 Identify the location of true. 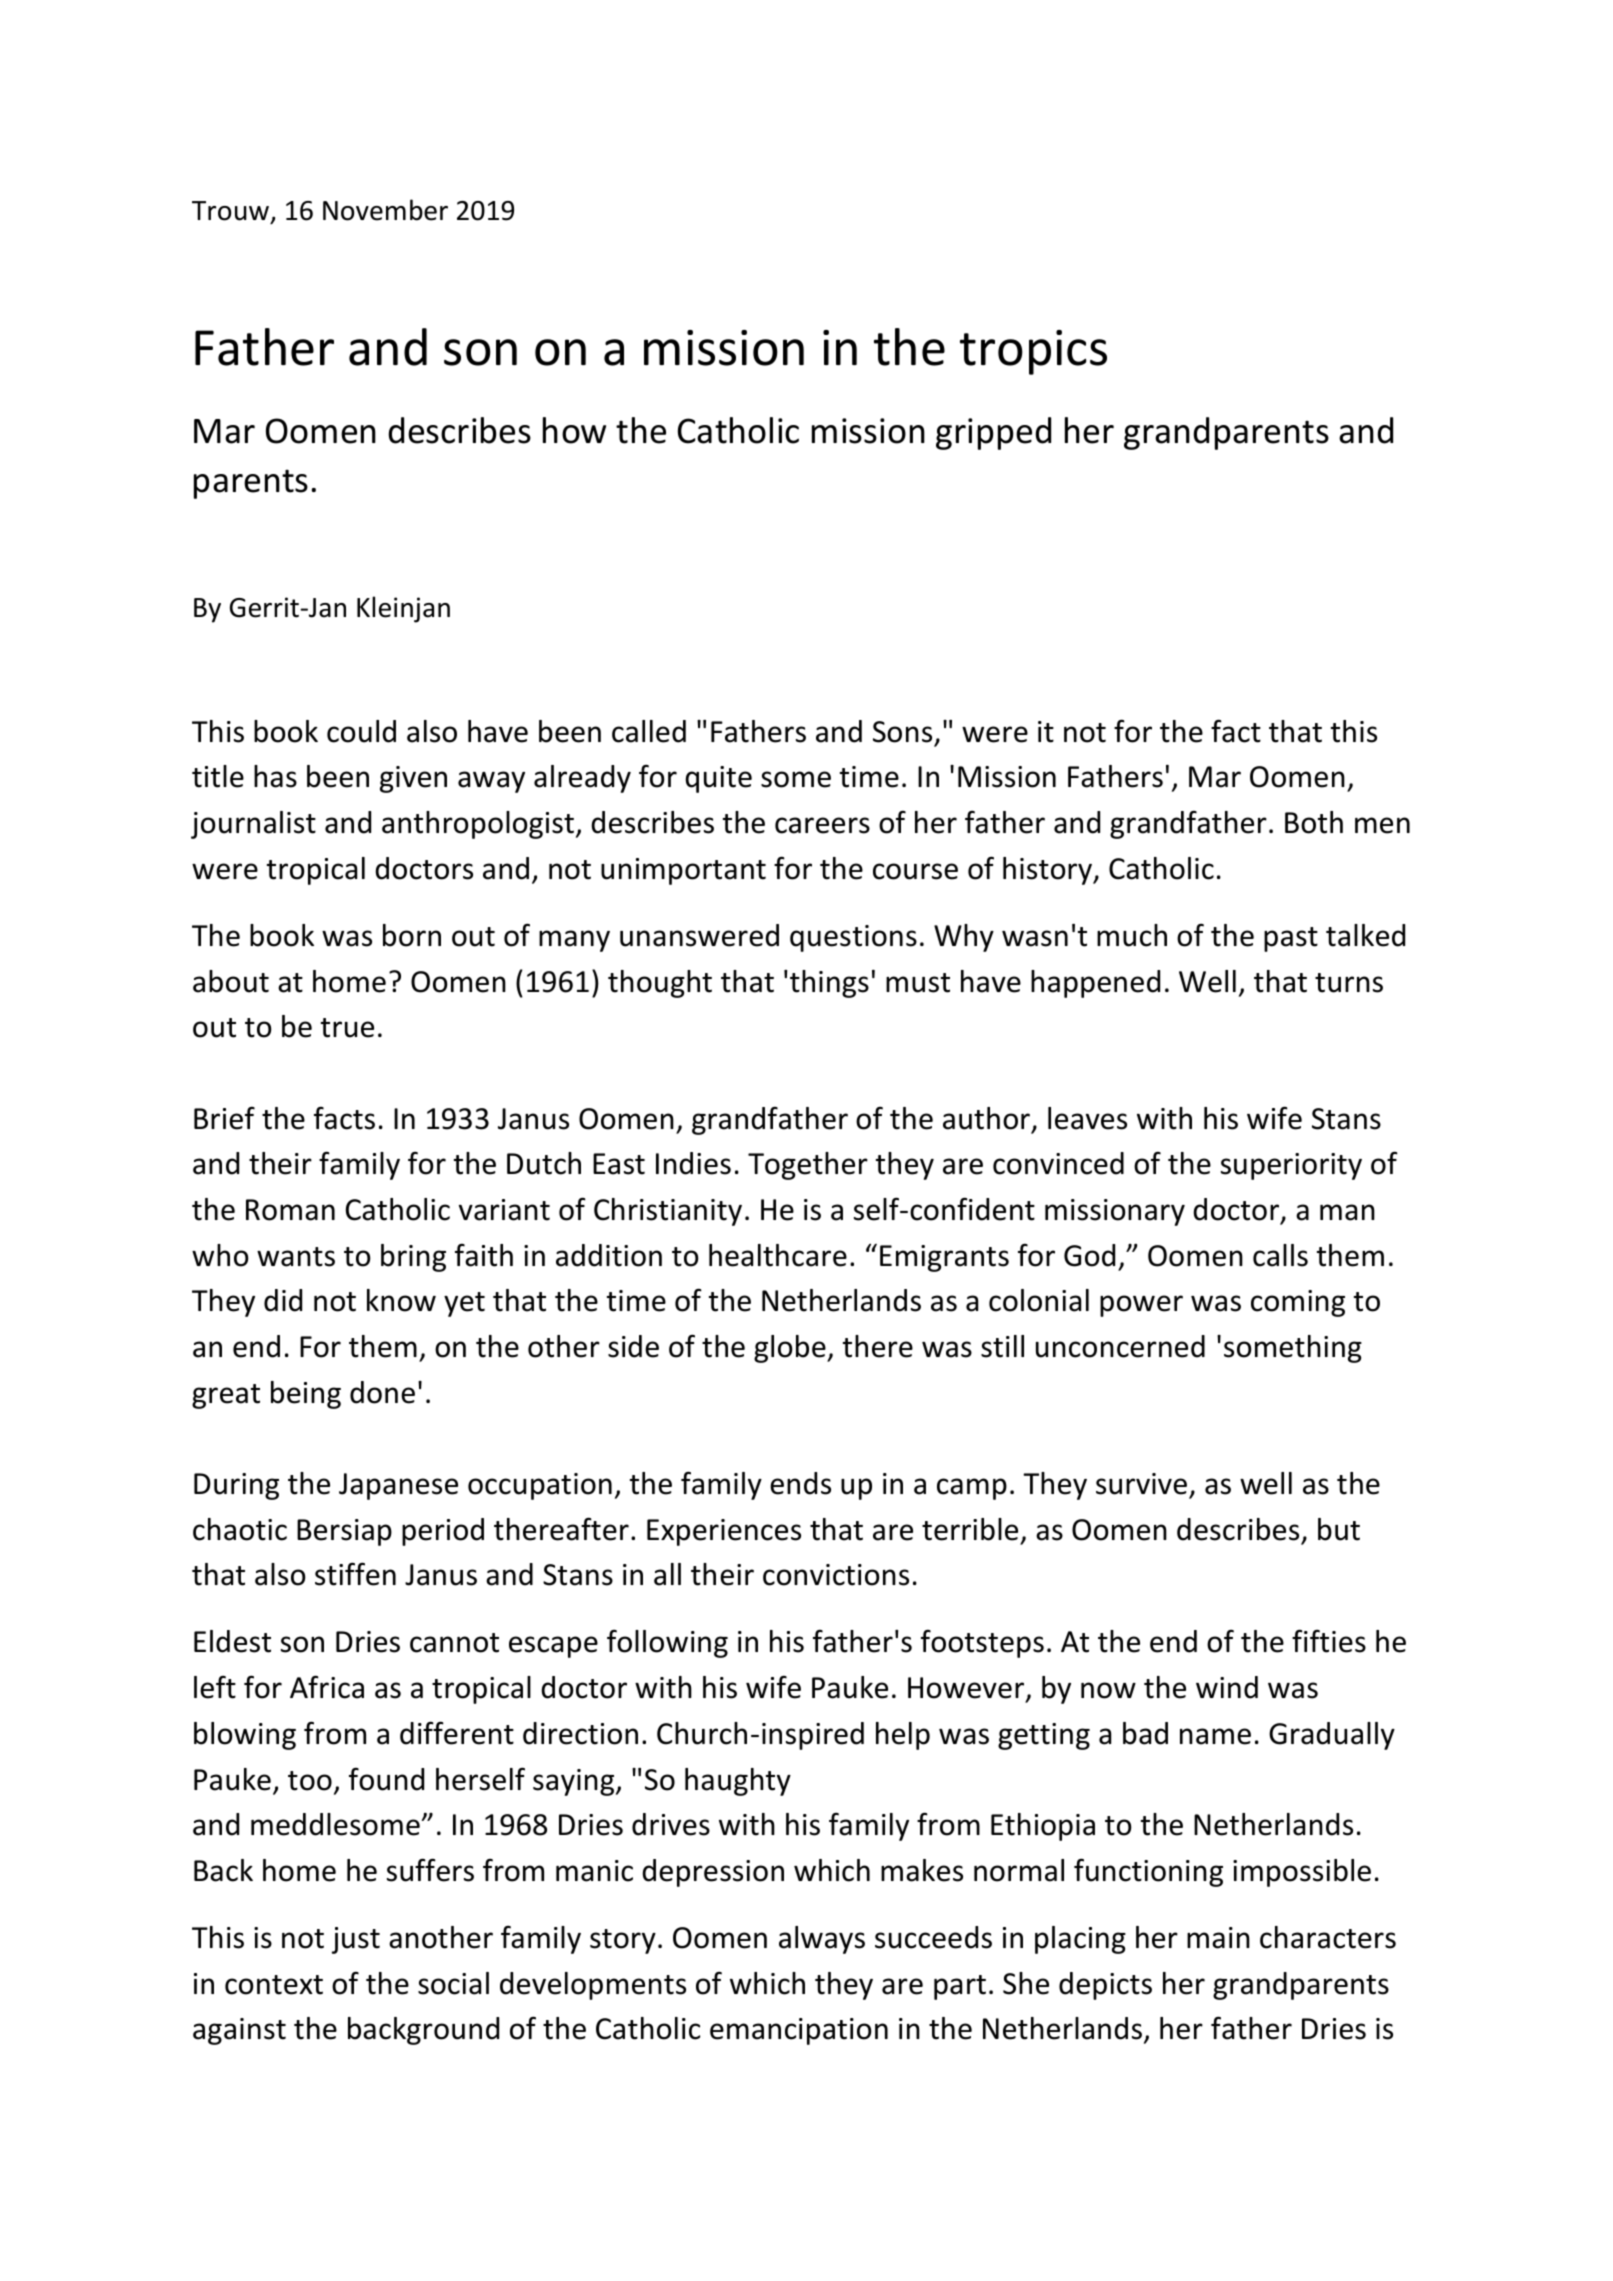
(347, 1028).
